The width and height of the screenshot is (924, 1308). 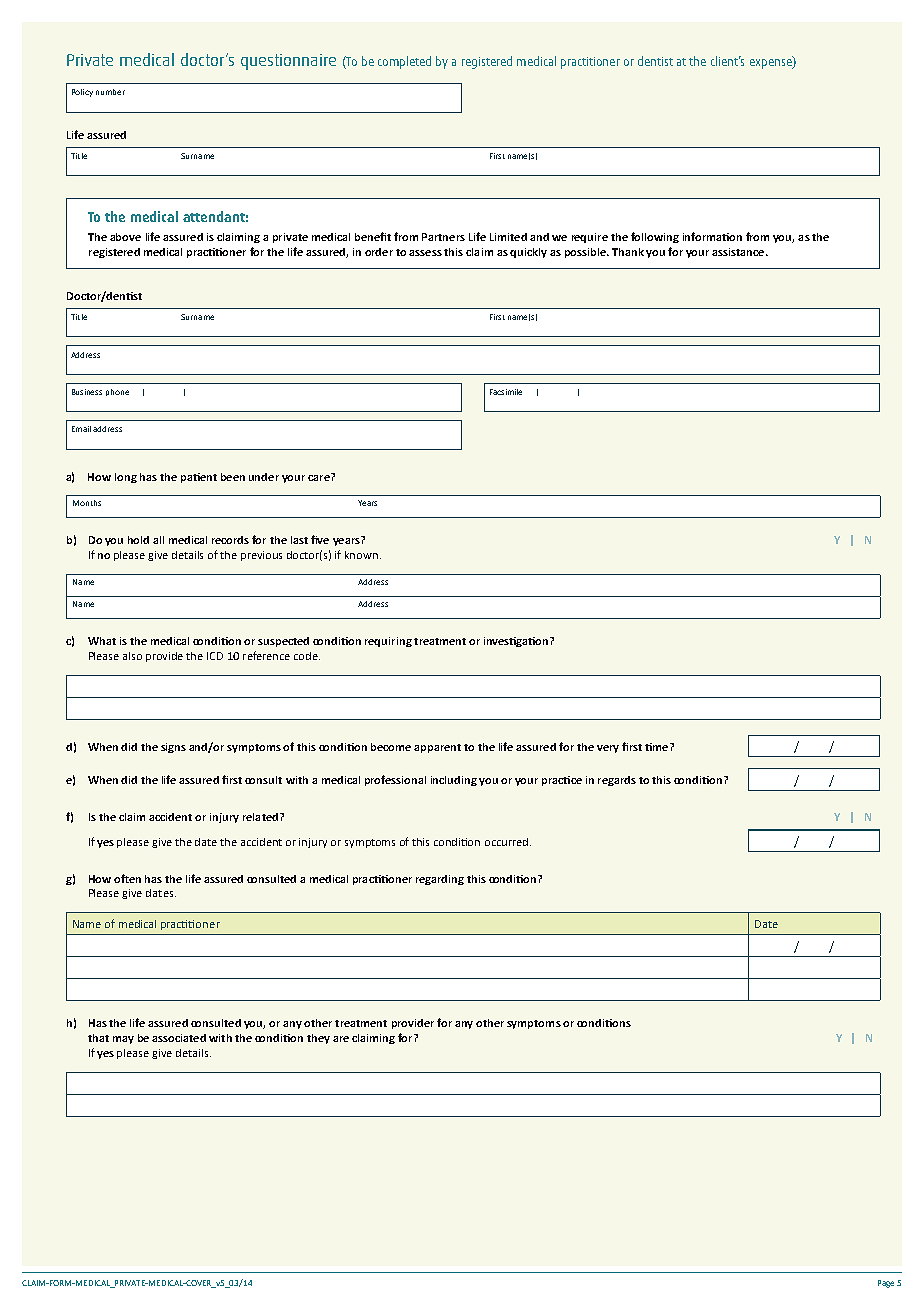 What do you see at coordinates (628, 252) in the screenshot?
I see `Thank` at bounding box center [628, 252].
